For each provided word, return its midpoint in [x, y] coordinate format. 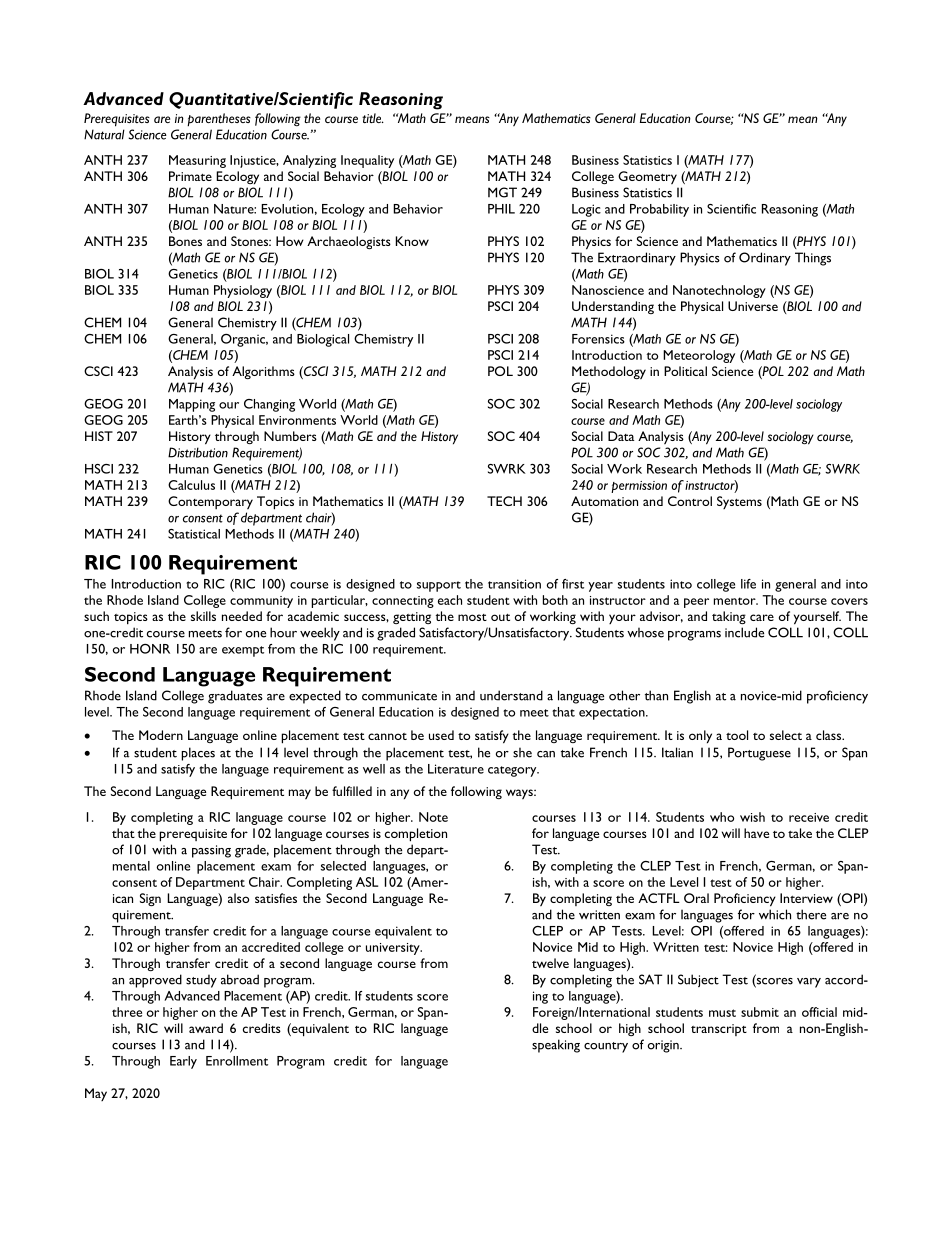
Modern [161, 735]
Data [621, 436]
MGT [502, 192]
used [441, 735]
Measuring [197, 161]
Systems [739, 502]
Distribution [198, 452]
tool [737, 735]
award [206, 1028]
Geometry [647, 177]
